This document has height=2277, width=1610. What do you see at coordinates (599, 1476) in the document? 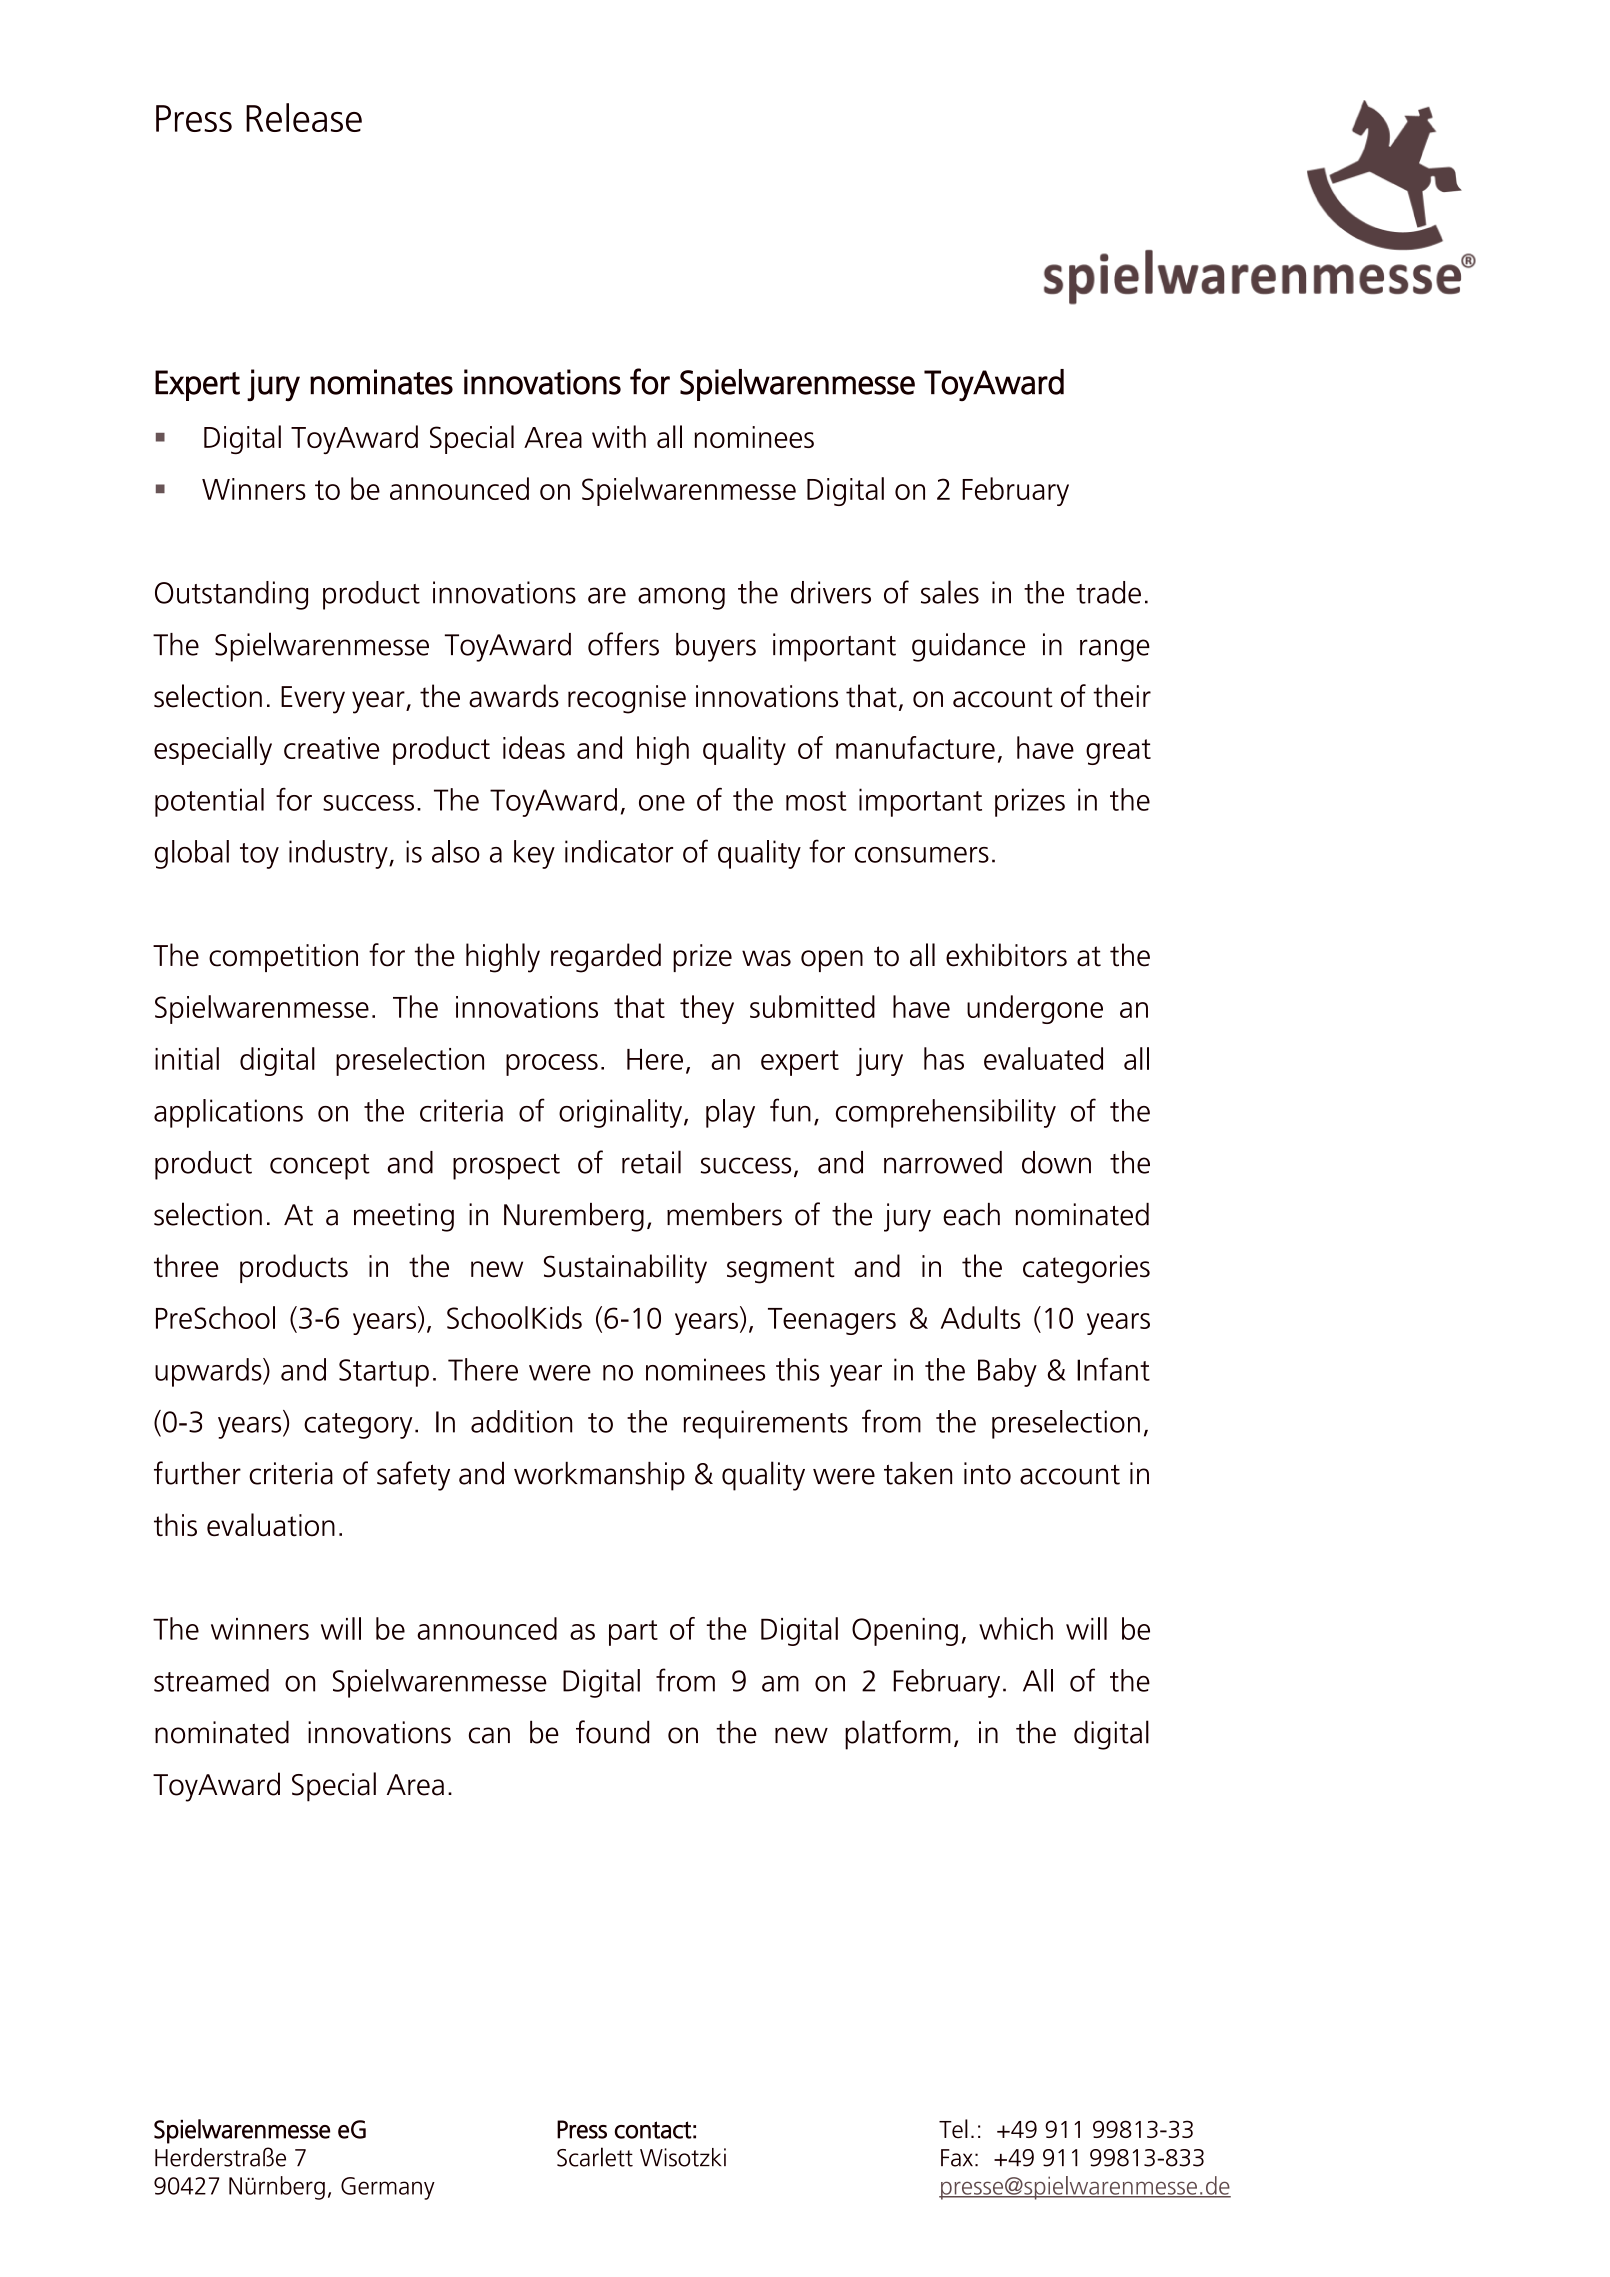
I see `workmanship` at bounding box center [599, 1476].
